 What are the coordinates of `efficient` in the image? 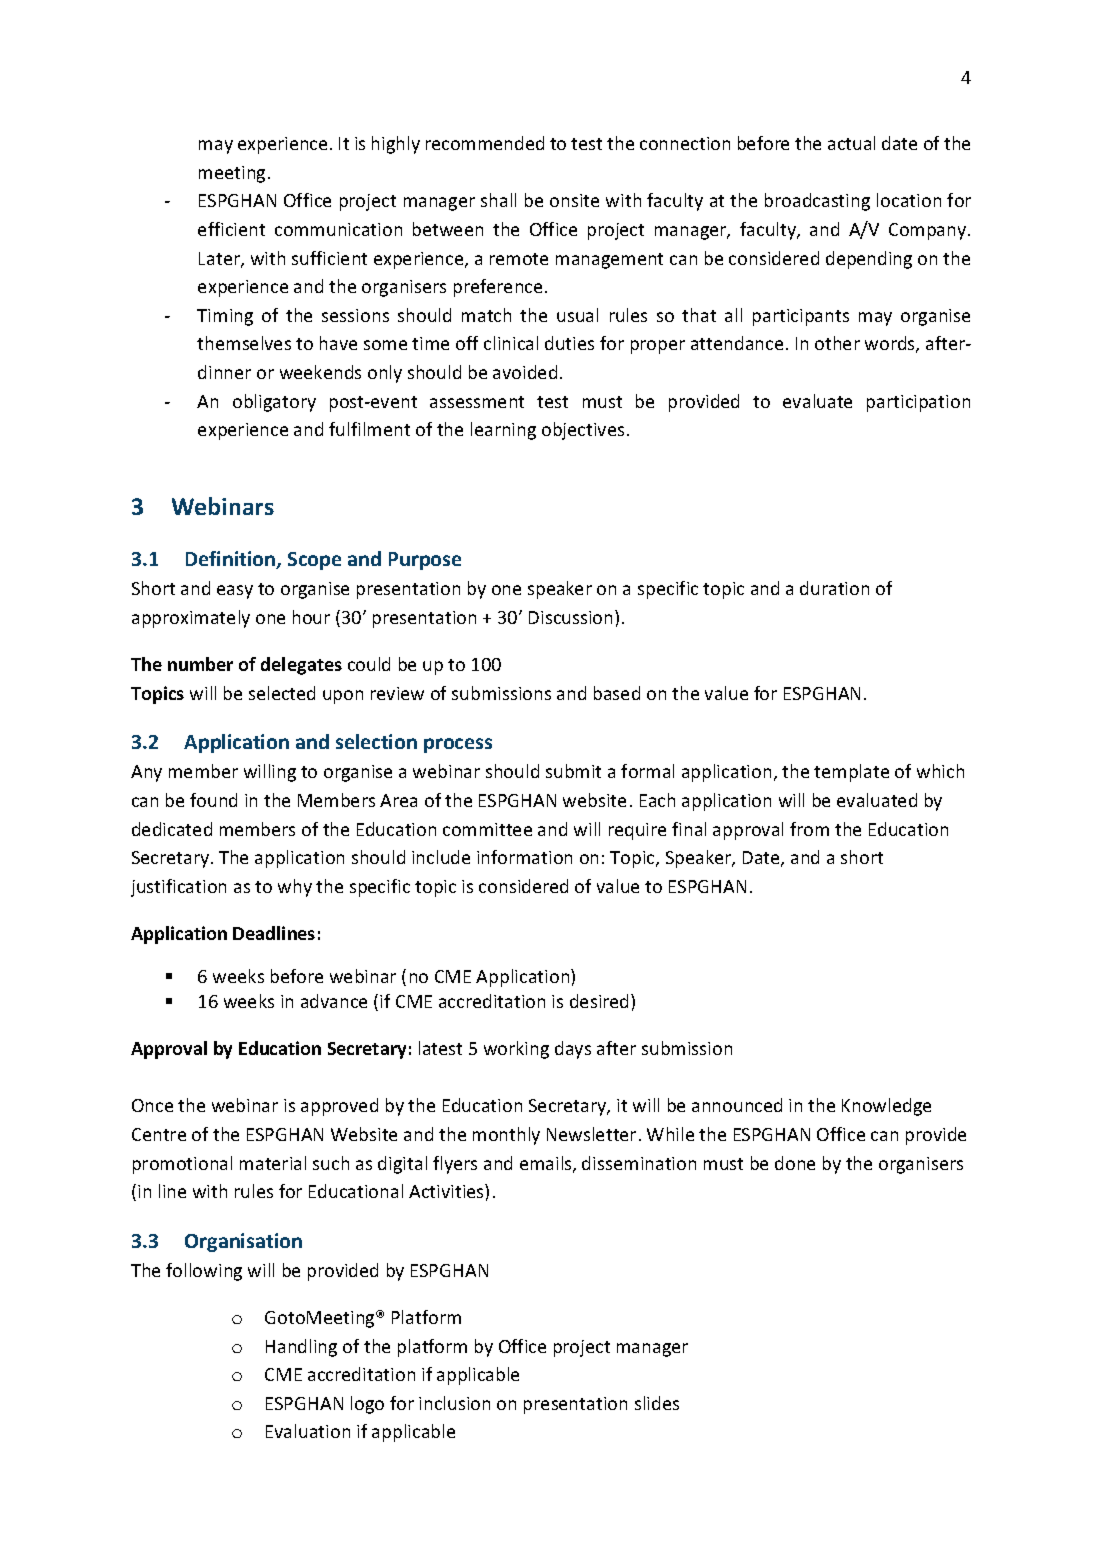 It's located at (231, 229).
